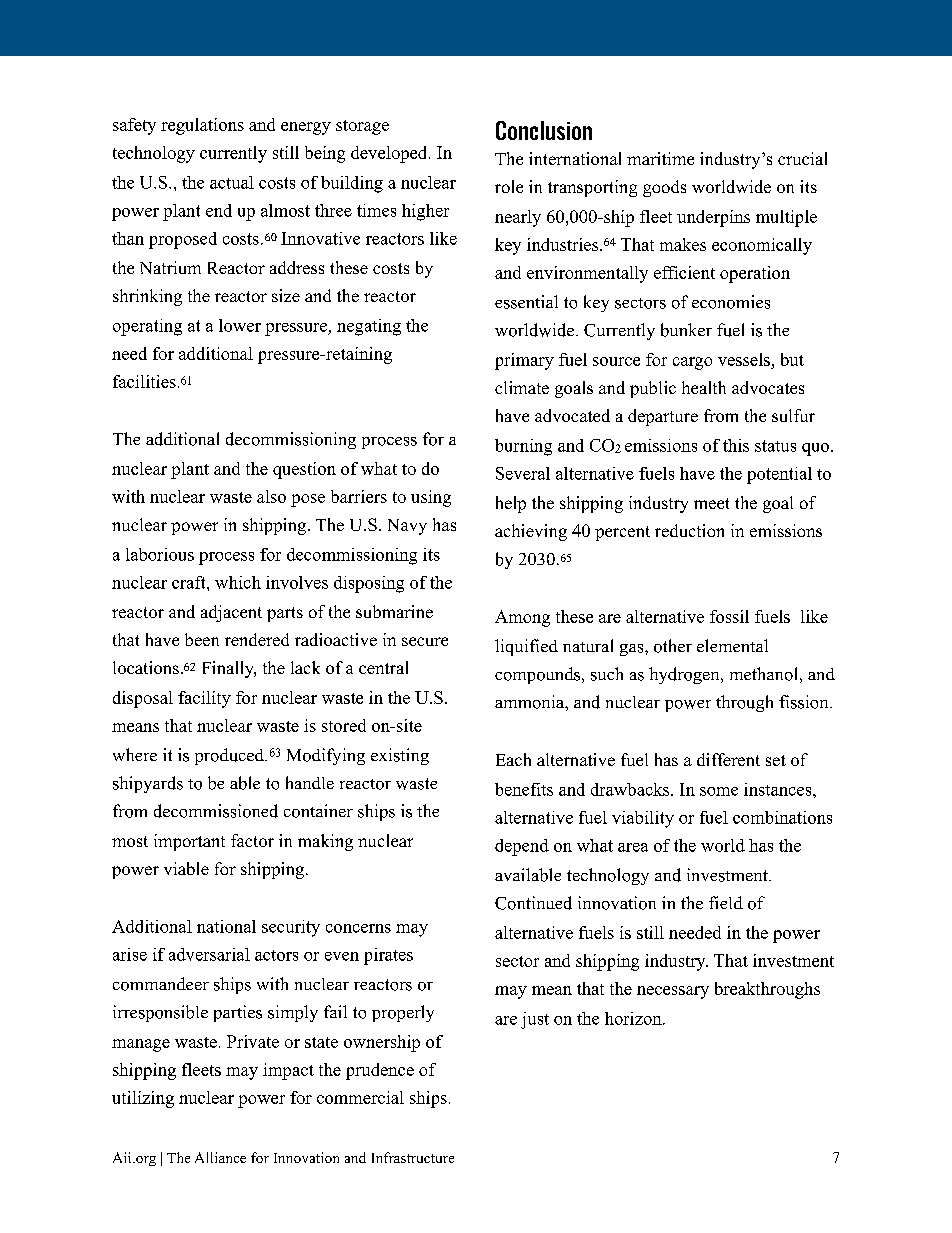 Image resolution: width=952 pixels, height=1233 pixels. I want to click on meet, so click(711, 503).
